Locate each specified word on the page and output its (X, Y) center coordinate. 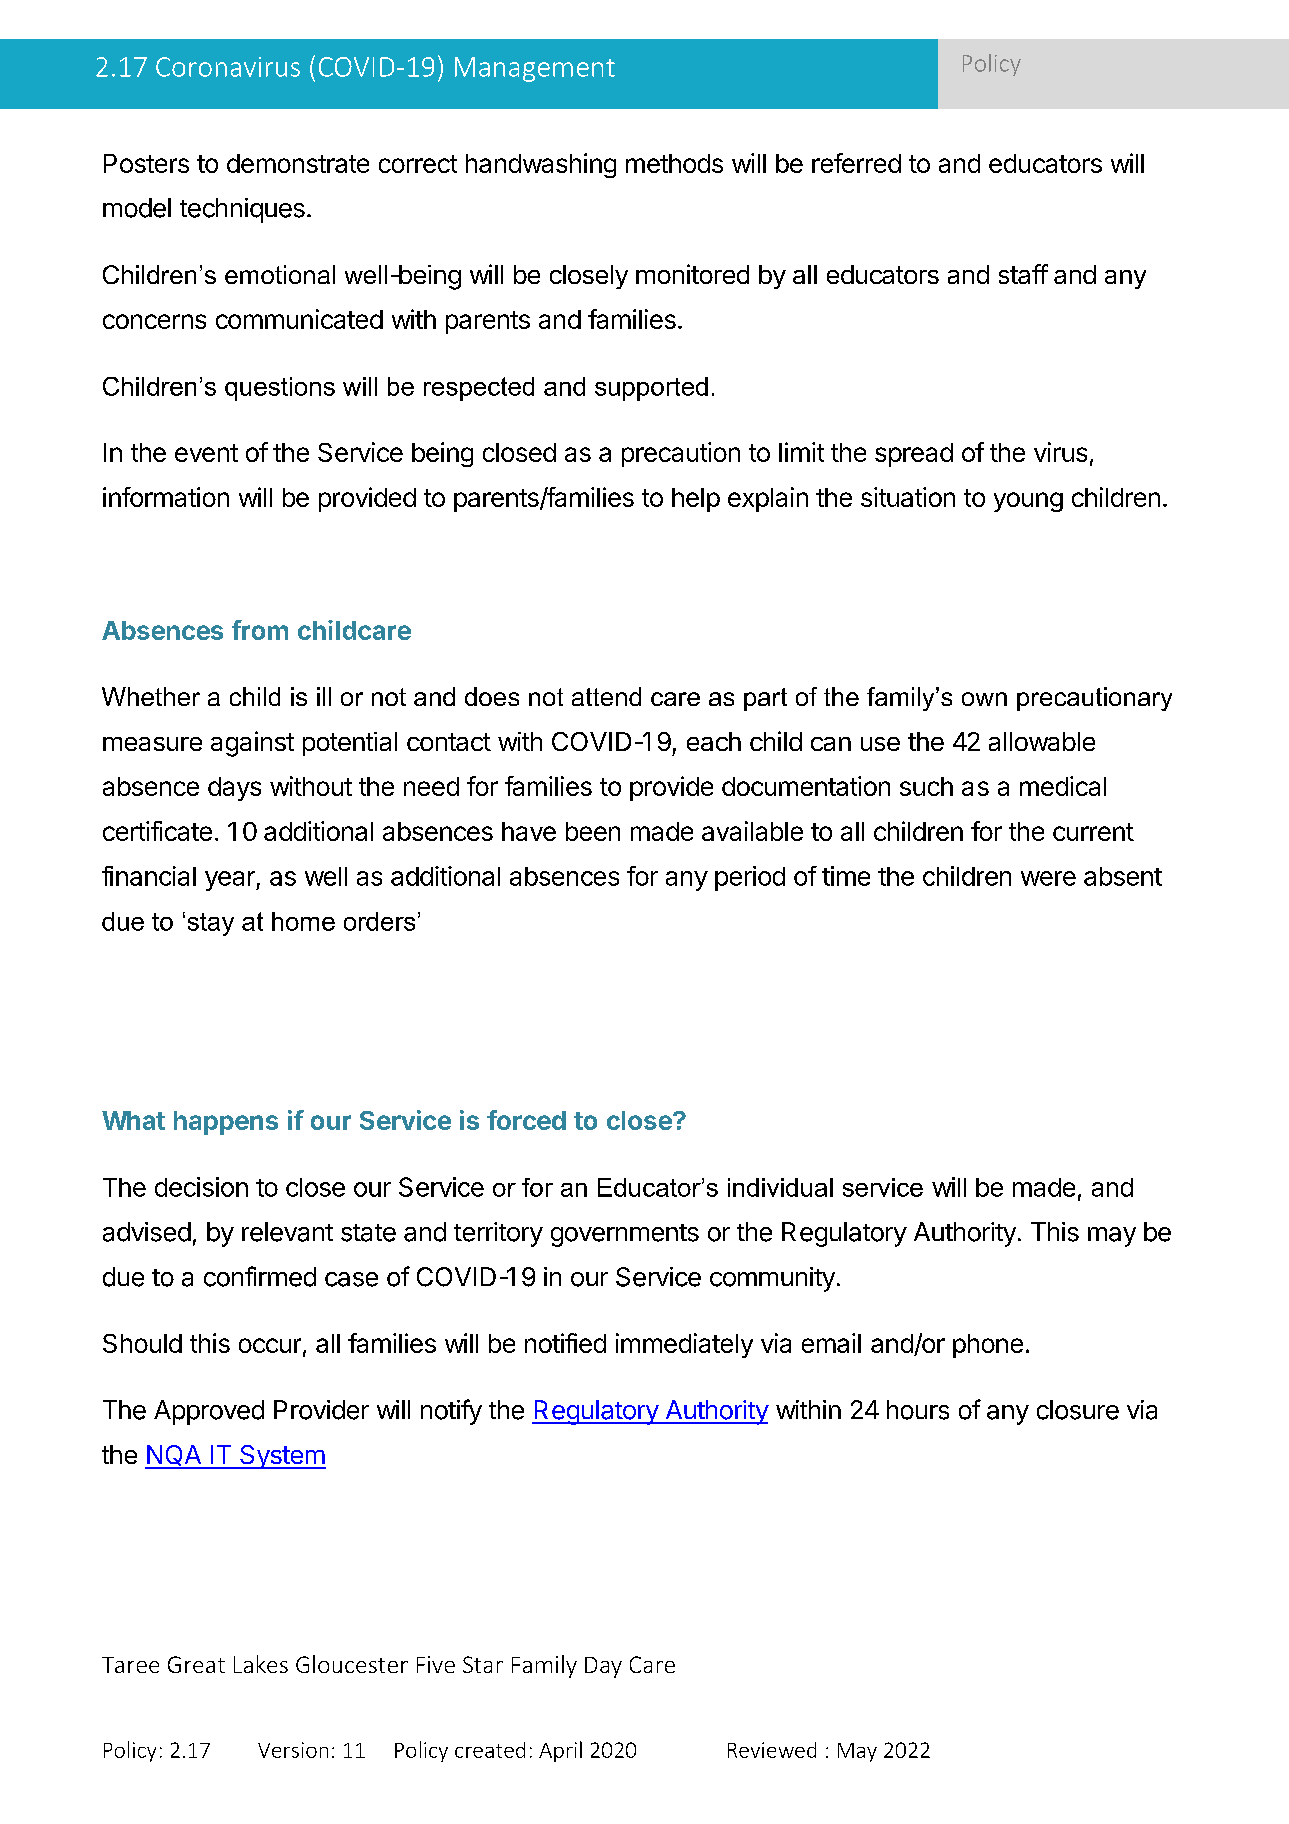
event (206, 453)
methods (674, 163)
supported (651, 389)
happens (226, 1123)
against (252, 744)
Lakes (261, 1664)
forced (526, 1120)
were (1048, 878)
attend (606, 696)
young (1028, 502)
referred (856, 163)
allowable (1042, 741)
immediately (684, 1345)
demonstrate (298, 163)
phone (988, 1346)
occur (270, 1345)
